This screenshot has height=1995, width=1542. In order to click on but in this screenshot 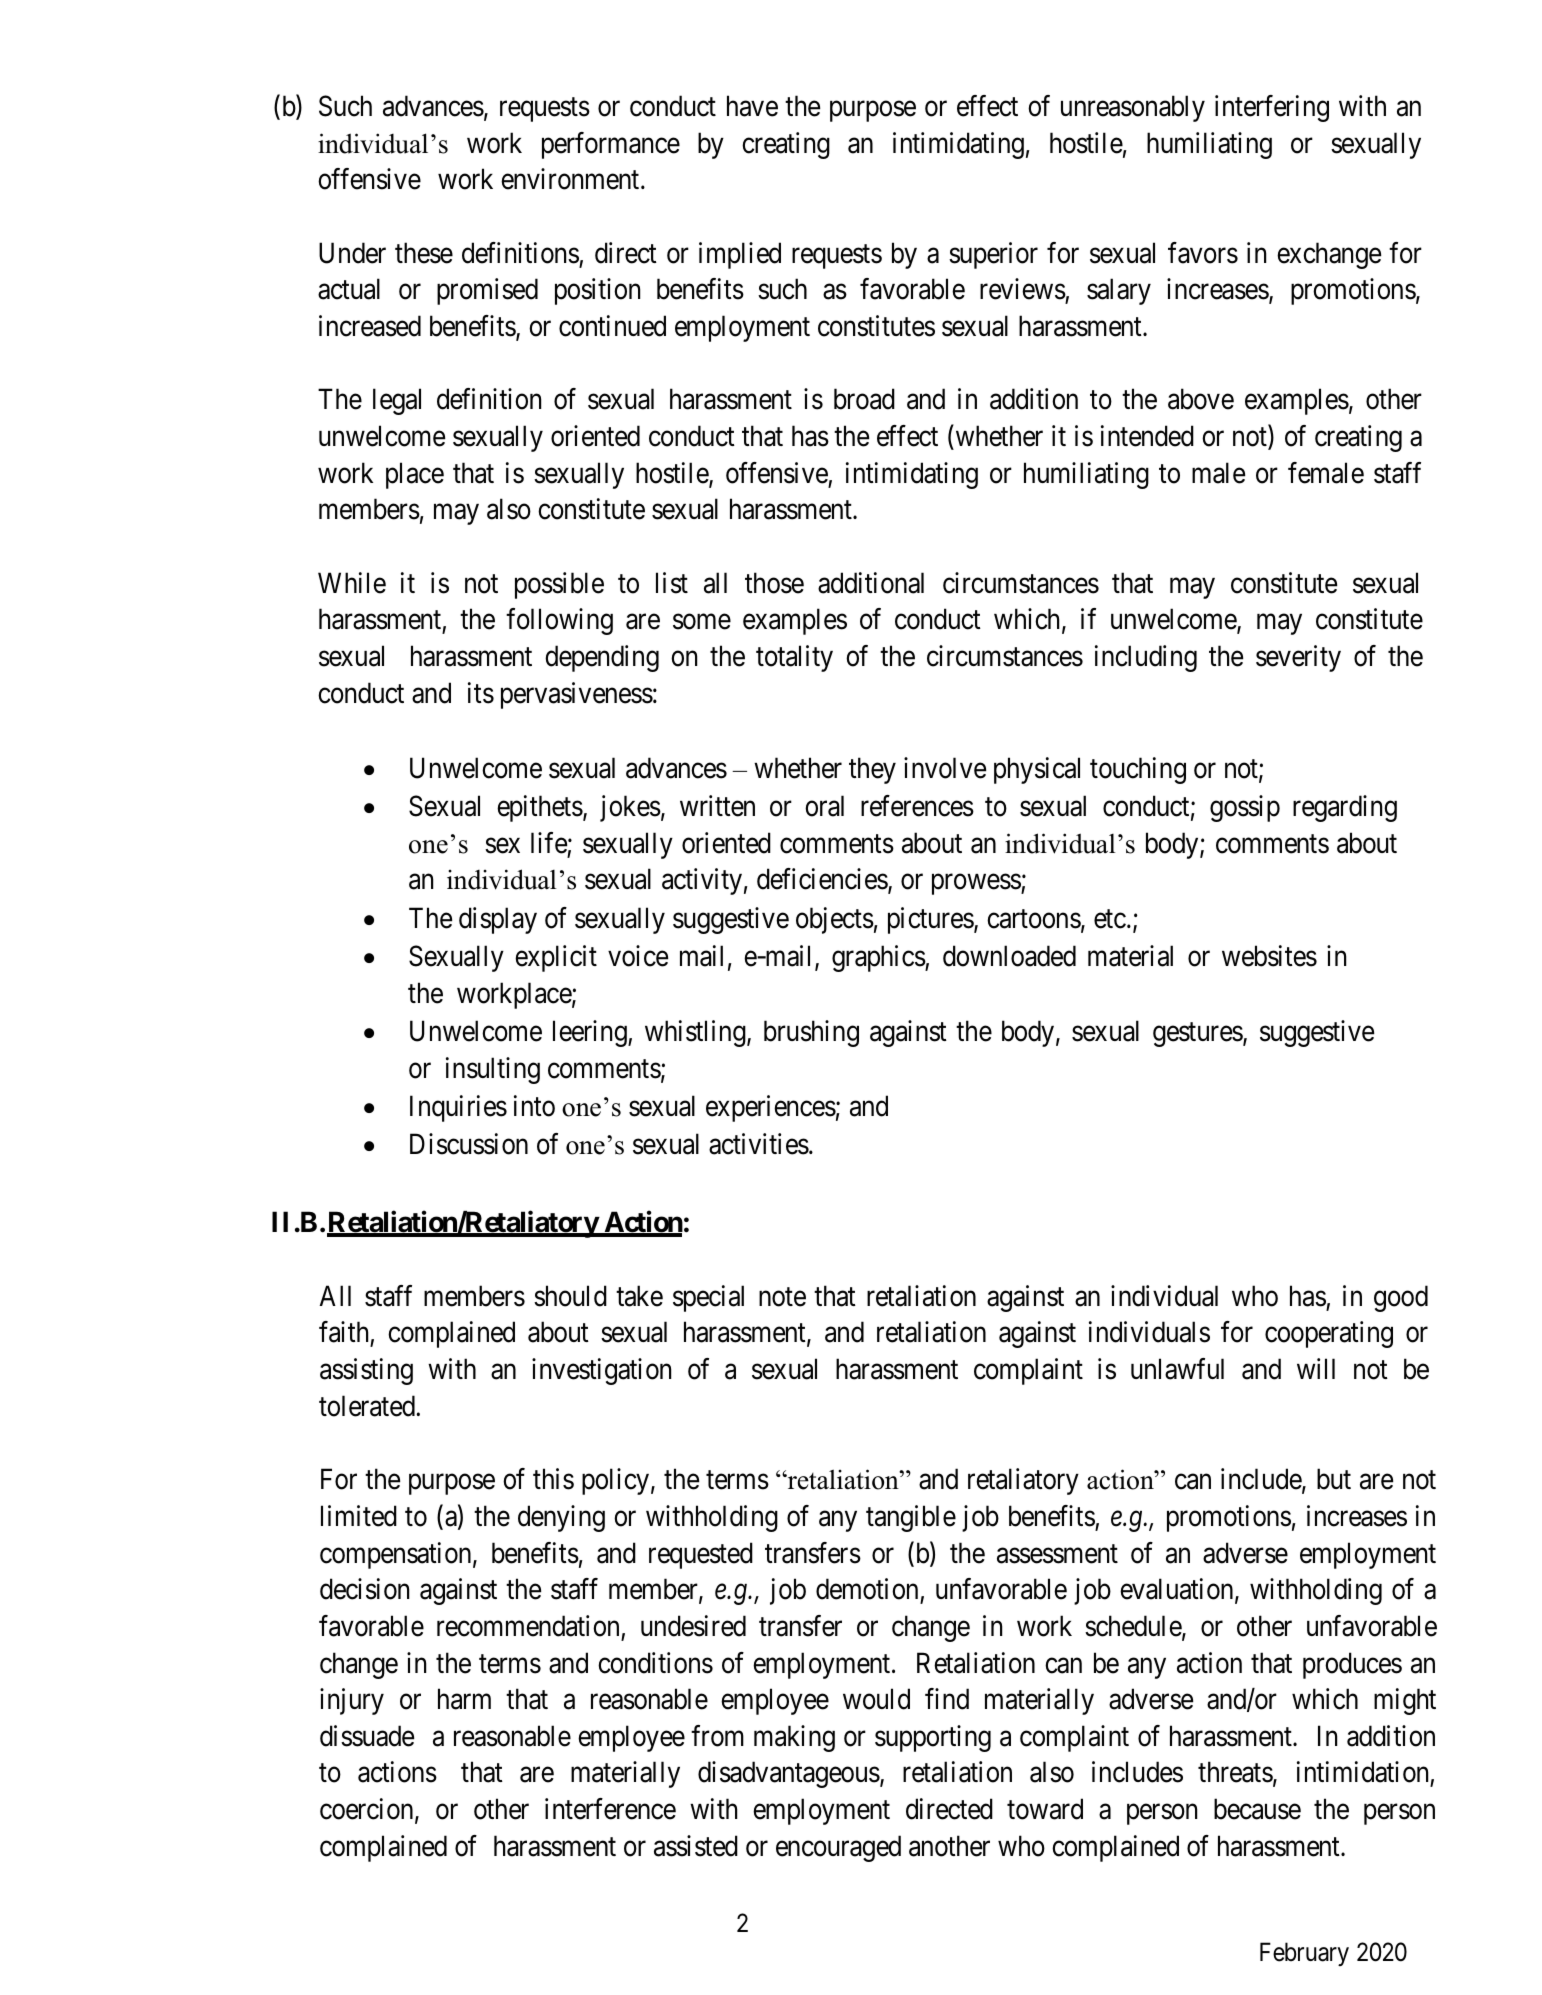, I will do `click(1334, 1479)`.
